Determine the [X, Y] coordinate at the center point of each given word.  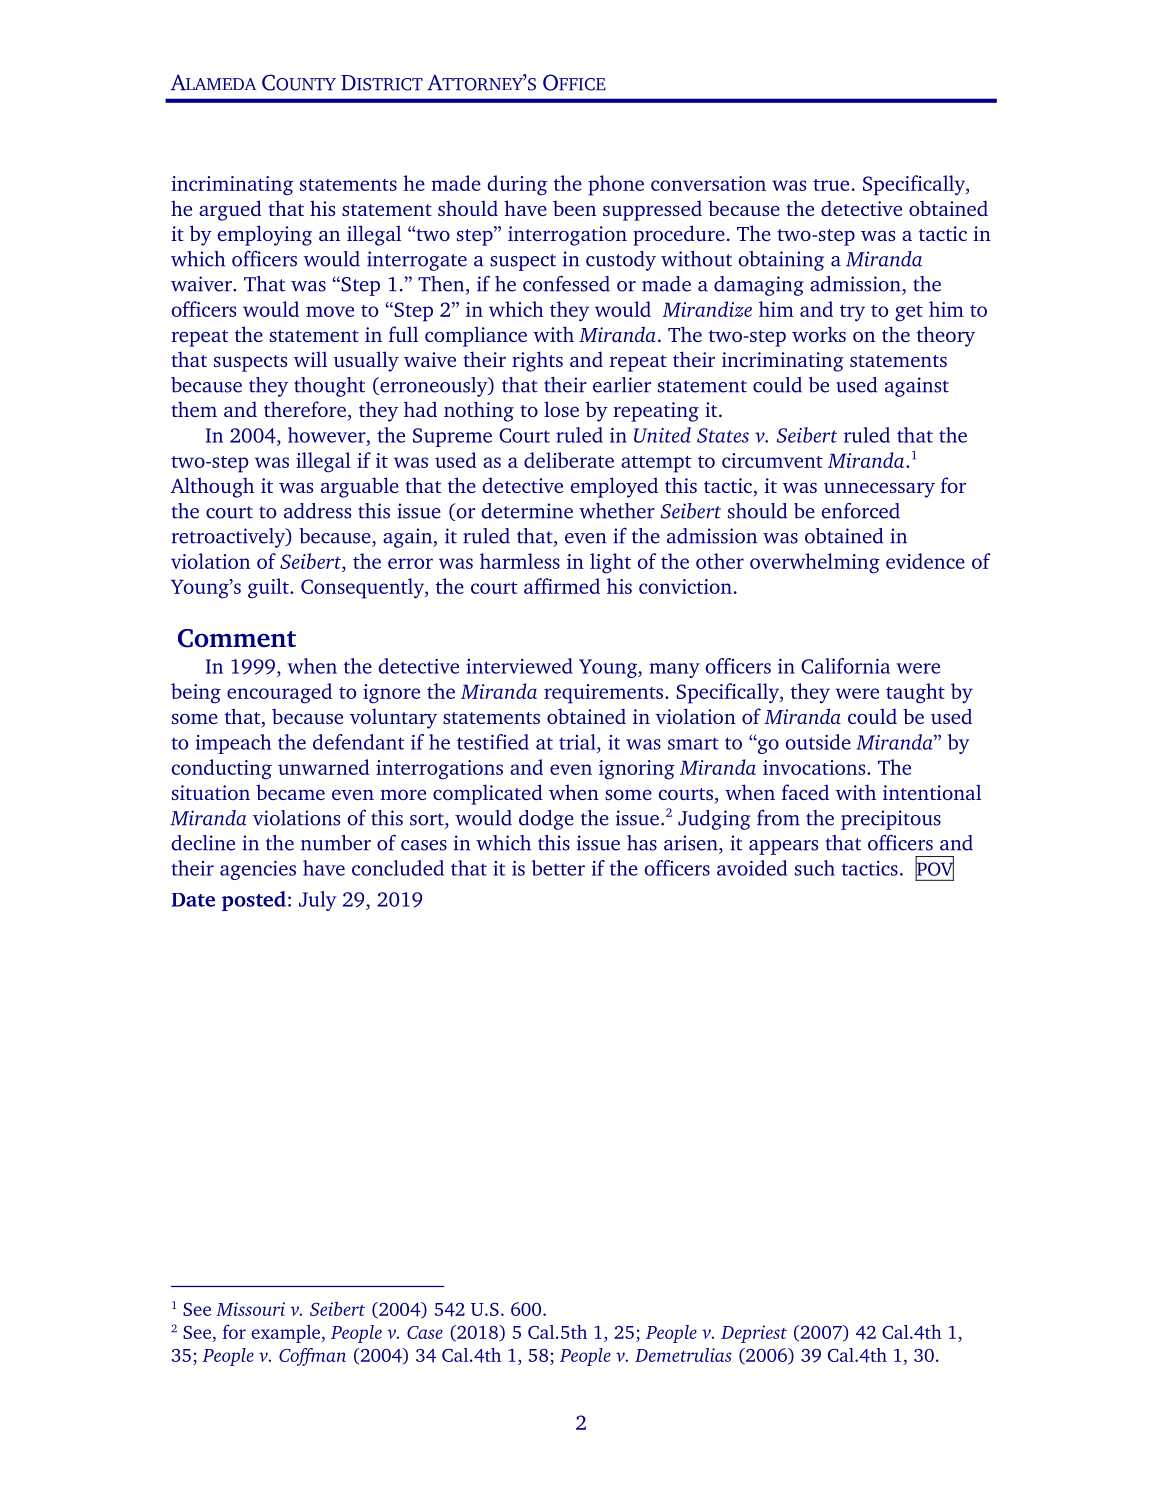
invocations [815, 767]
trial [578, 742]
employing [265, 235]
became [290, 792]
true [831, 185]
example [287, 1334]
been [574, 208]
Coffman [312, 1357]
